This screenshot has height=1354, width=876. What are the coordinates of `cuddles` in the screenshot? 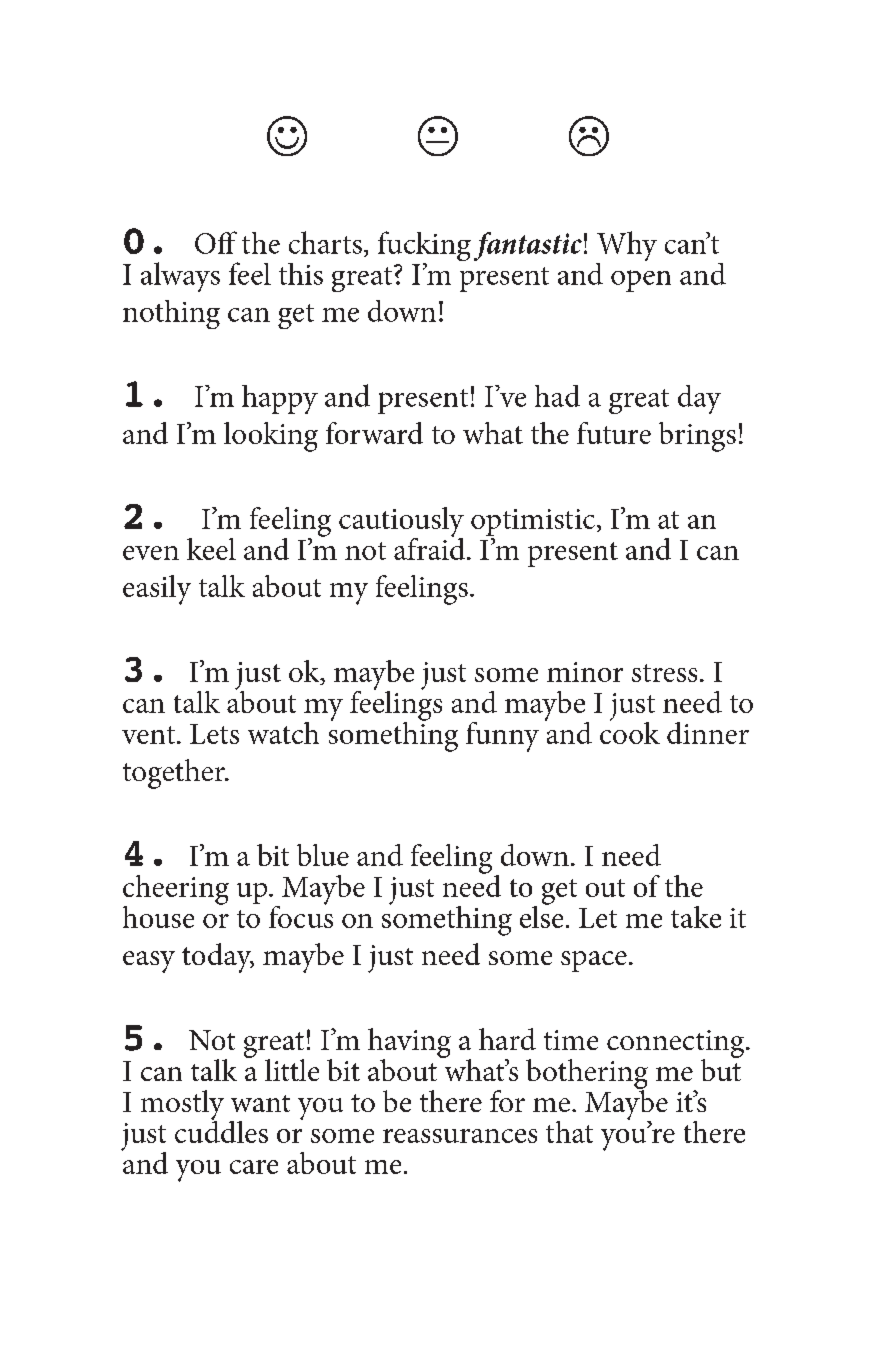 It's located at (221, 1130).
